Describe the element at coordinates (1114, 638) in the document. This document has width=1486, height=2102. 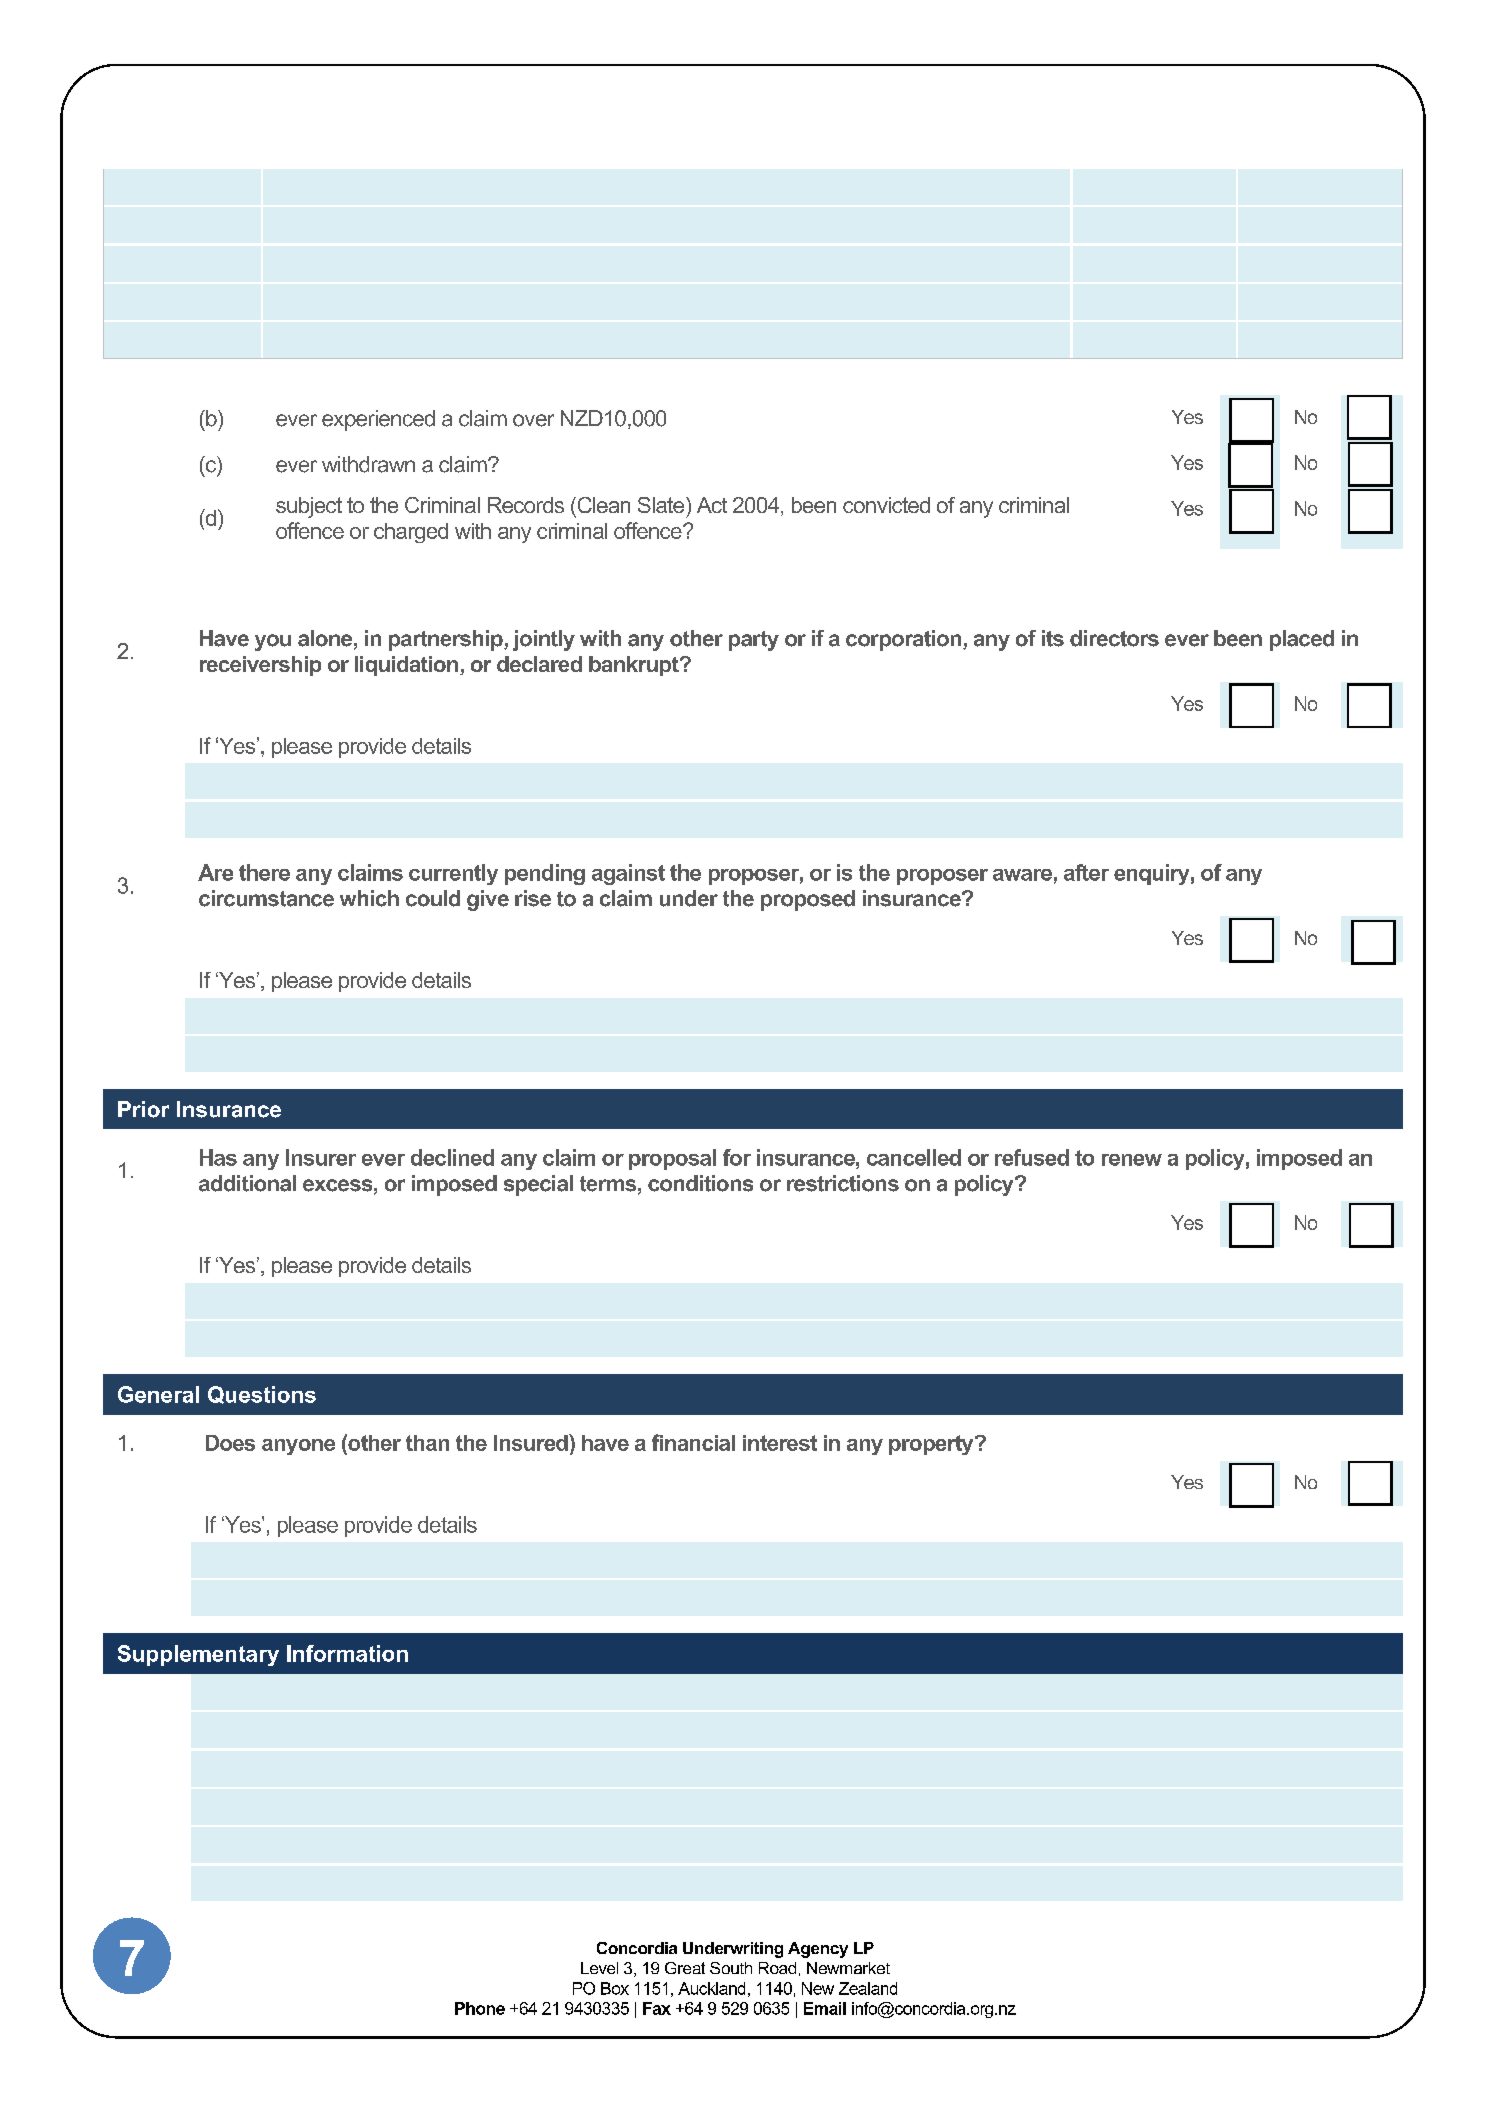
I see `directors` at that location.
